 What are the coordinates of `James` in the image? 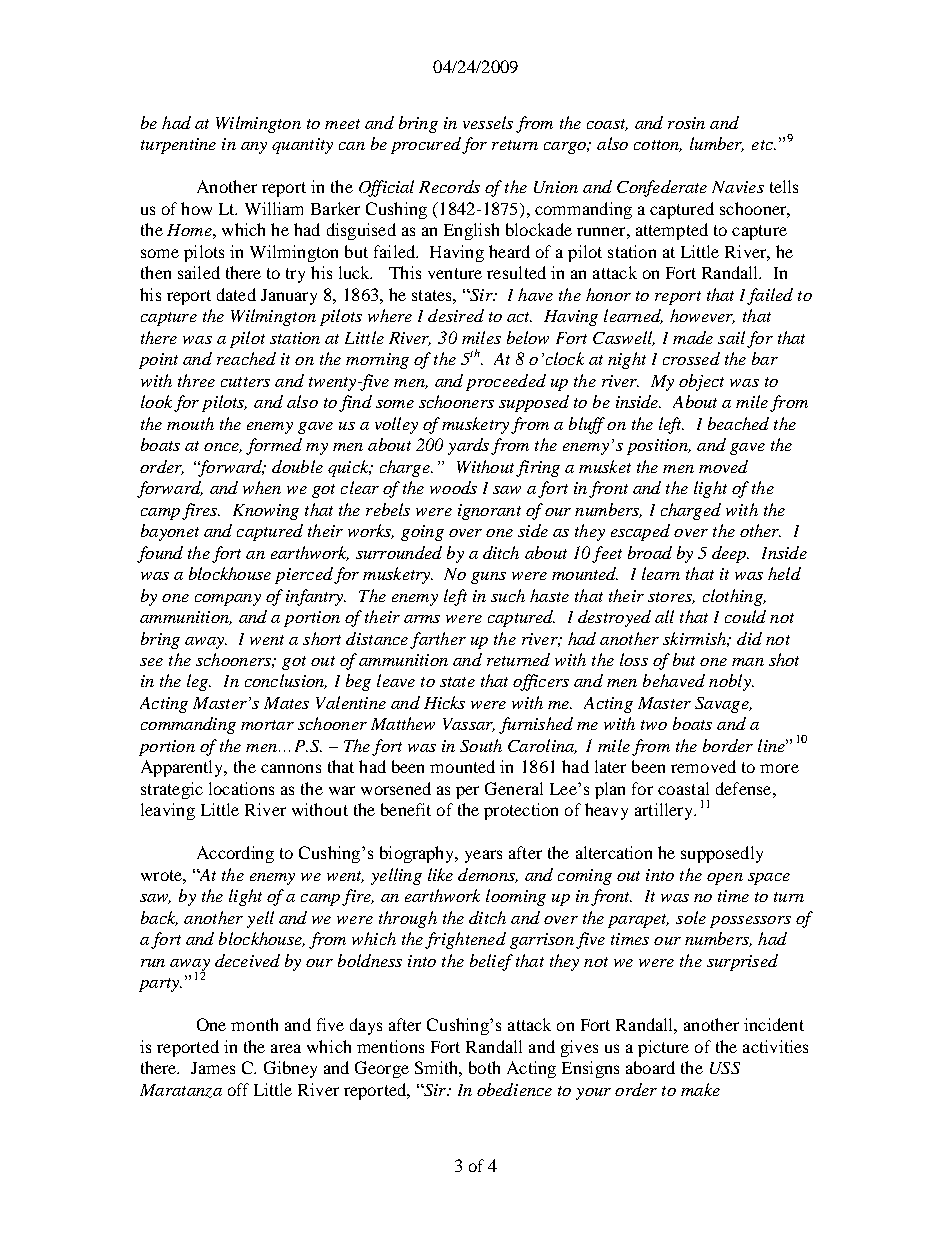 It's located at (213, 1068).
